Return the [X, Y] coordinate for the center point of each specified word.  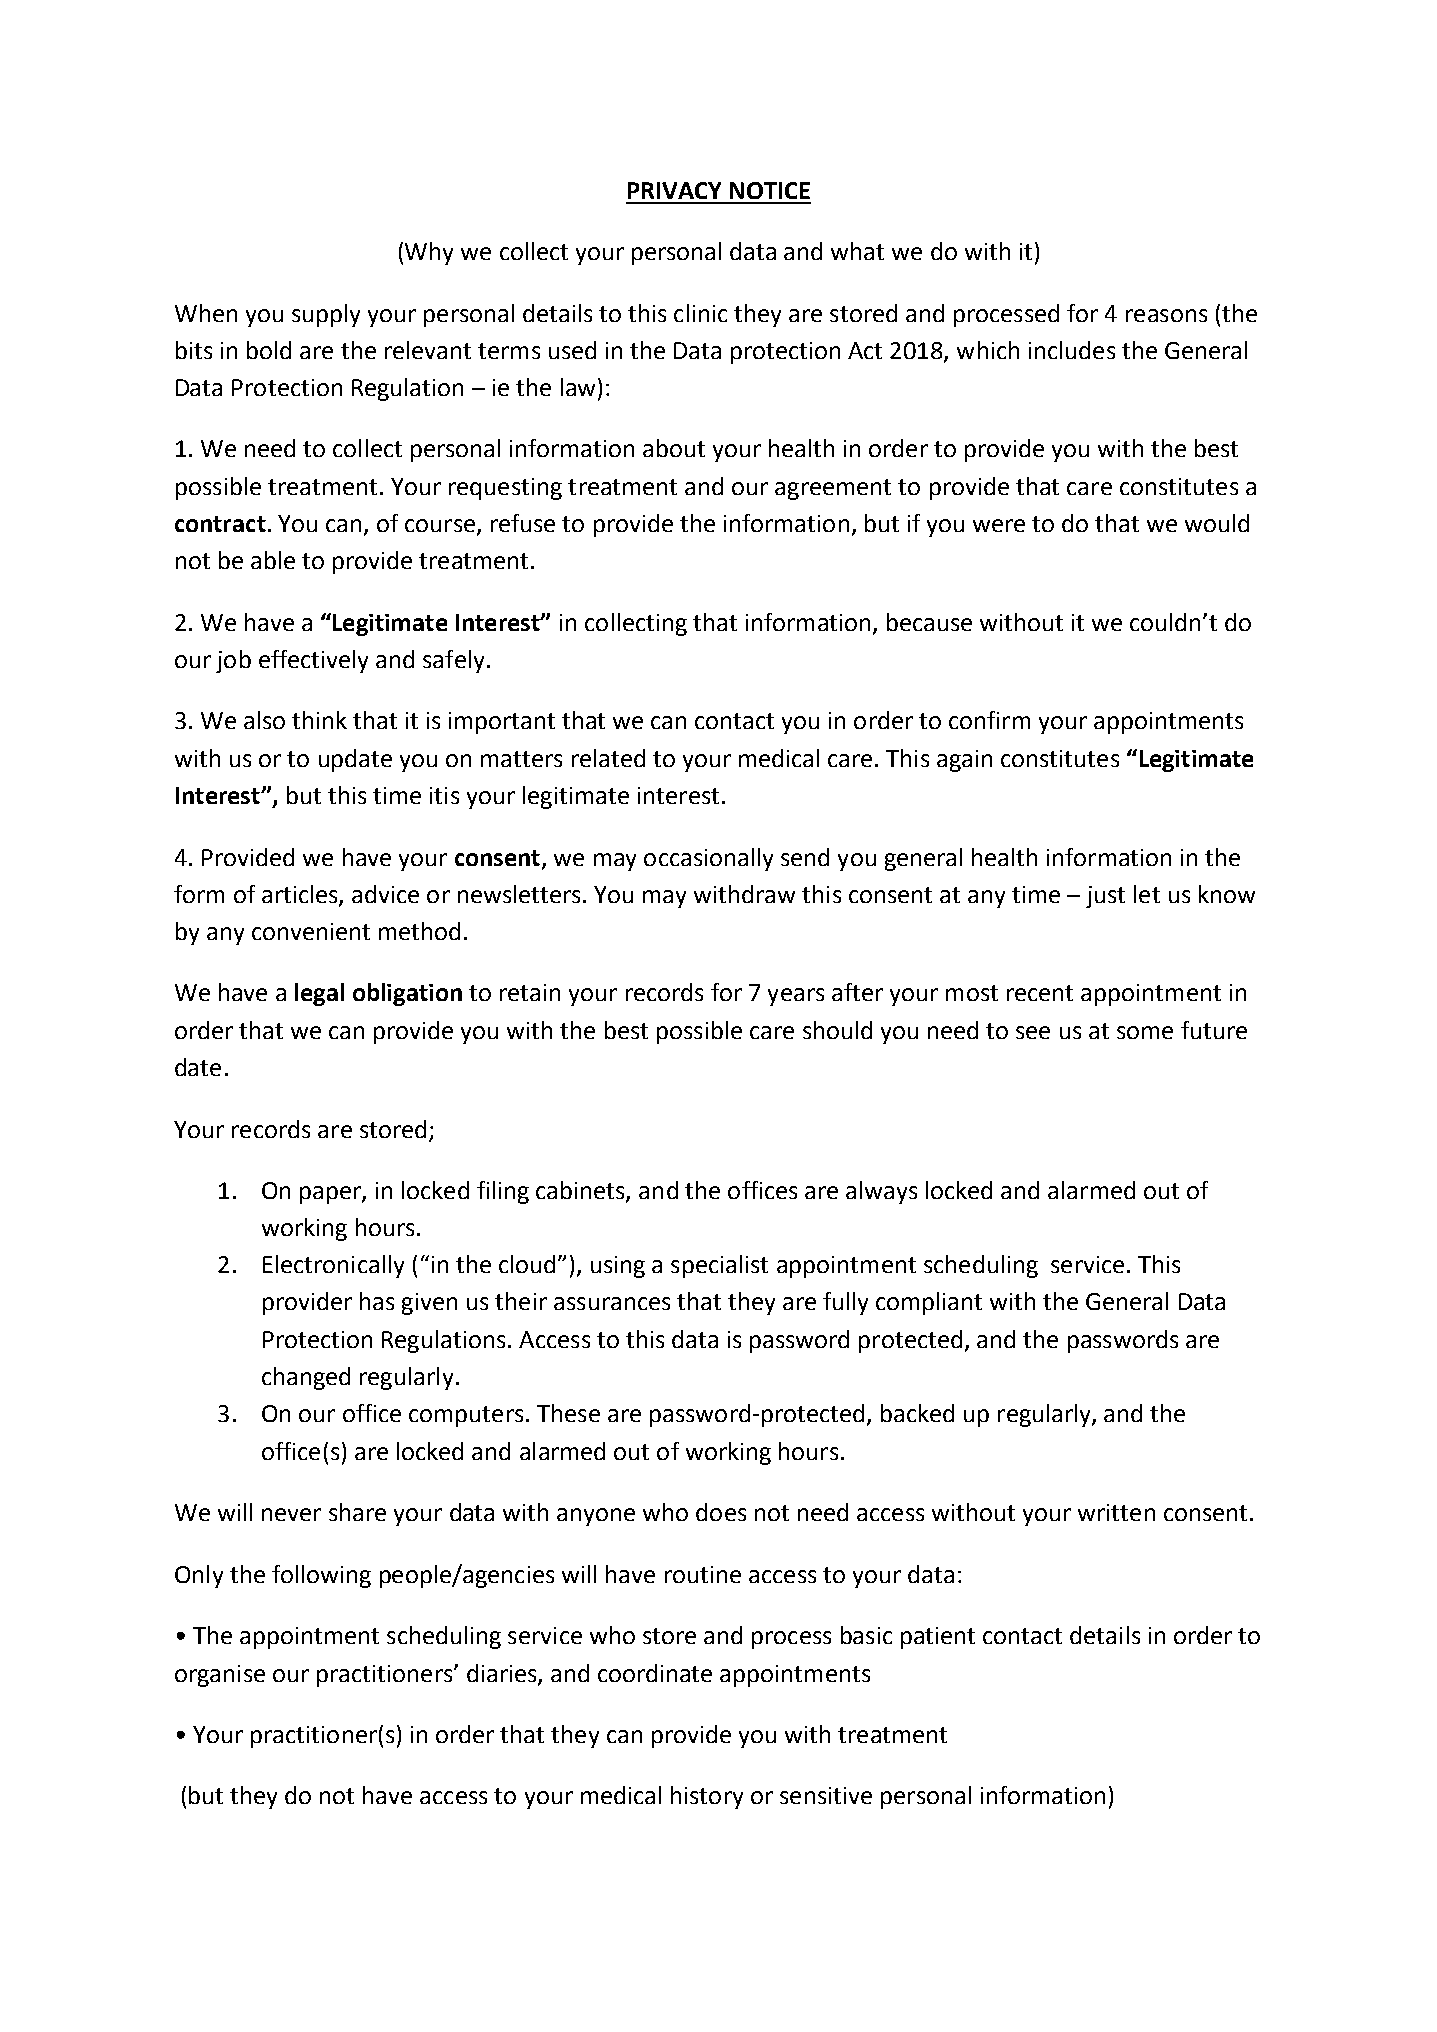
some [1145, 1032]
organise [220, 1676]
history [707, 1797]
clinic [700, 313]
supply [326, 315]
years [796, 997]
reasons [1166, 315]
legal [319, 994]
